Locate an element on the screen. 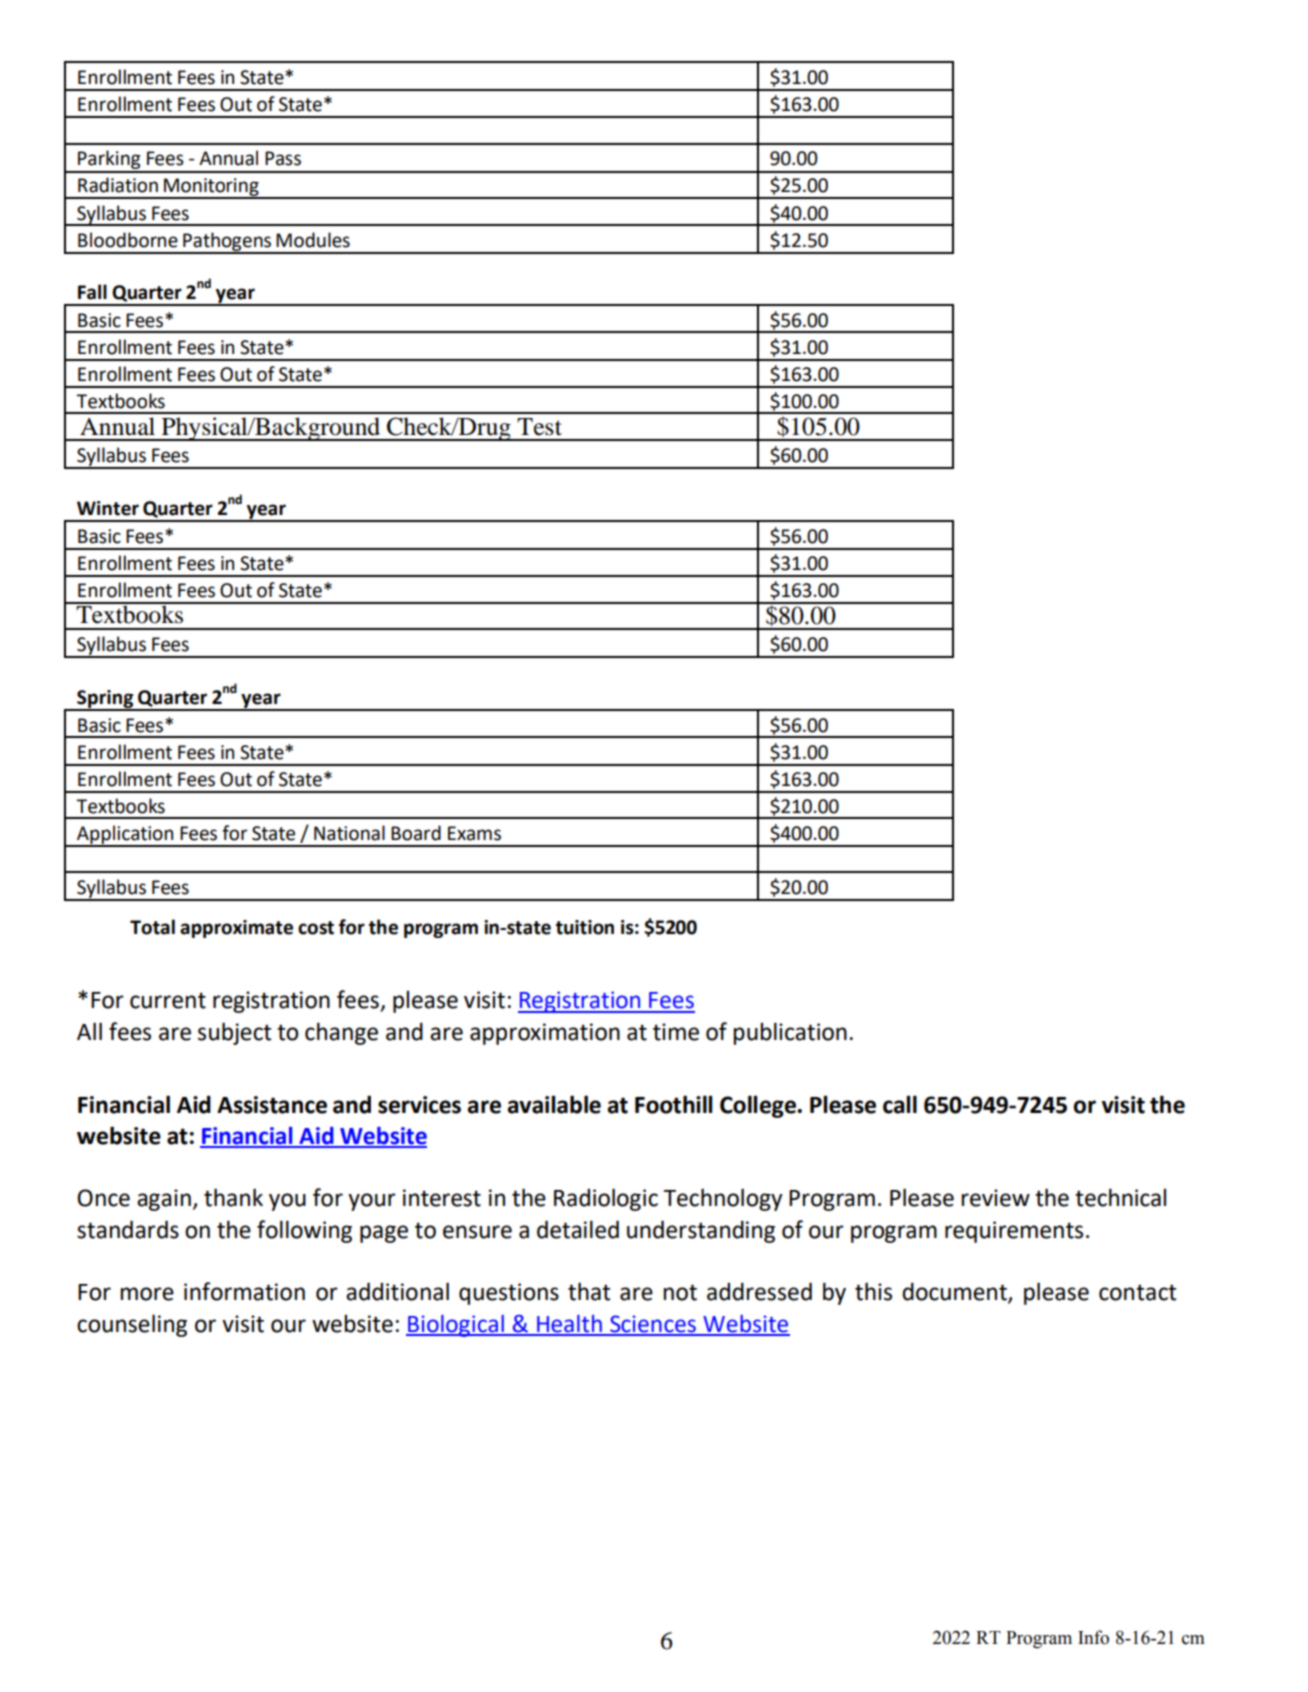 This screenshot has height=1692, width=1308. that is located at coordinates (589, 1291).
